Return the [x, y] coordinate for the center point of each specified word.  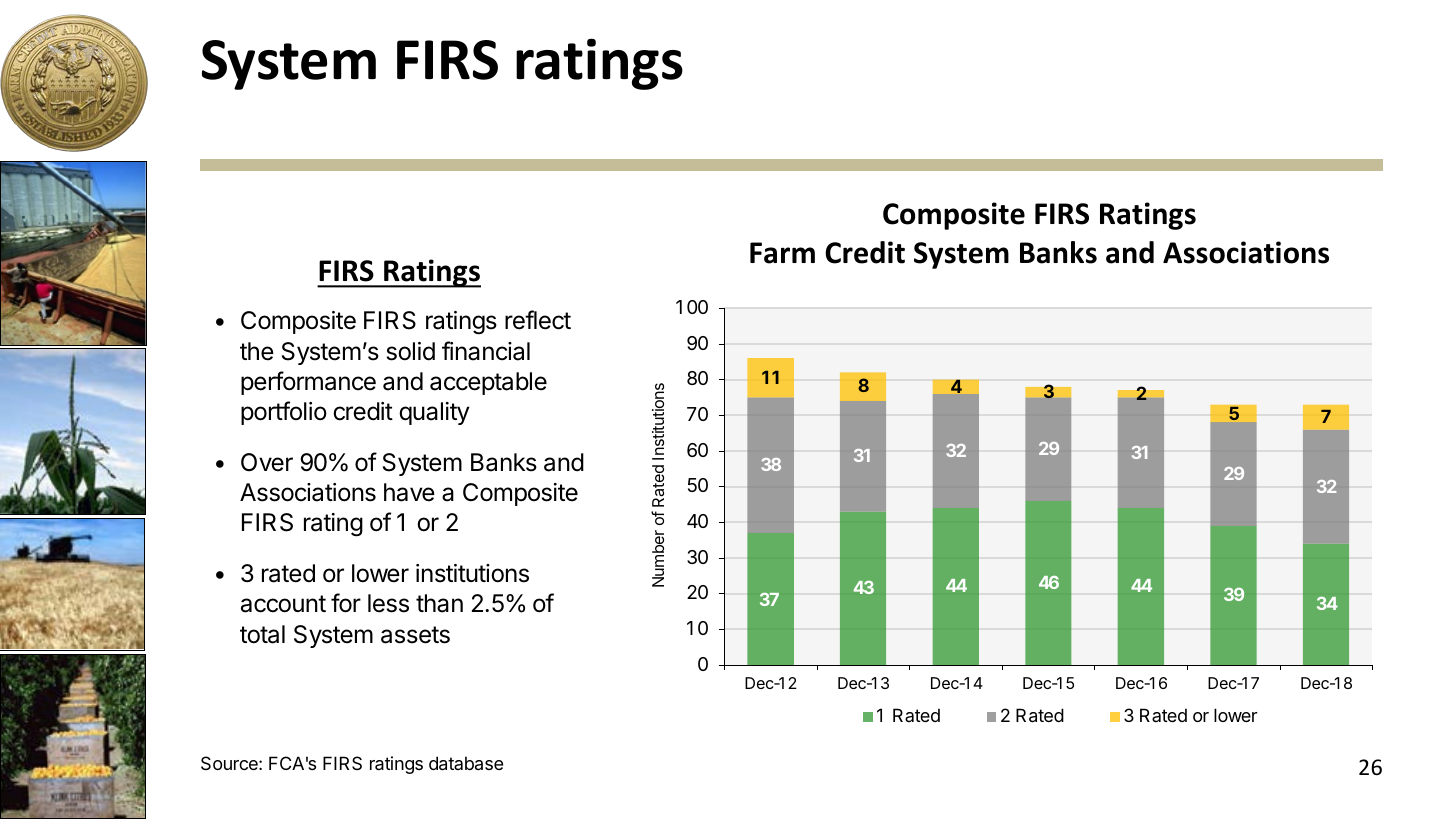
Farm [782, 253]
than [439, 603]
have [409, 492]
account [283, 604]
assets [415, 635]
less [388, 603]
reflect [538, 320]
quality [434, 413]
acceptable [488, 383]
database [466, 763]
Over [267, 462]
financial [486, 351]
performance [308, 383]
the [257, 351]
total [262, 634]
